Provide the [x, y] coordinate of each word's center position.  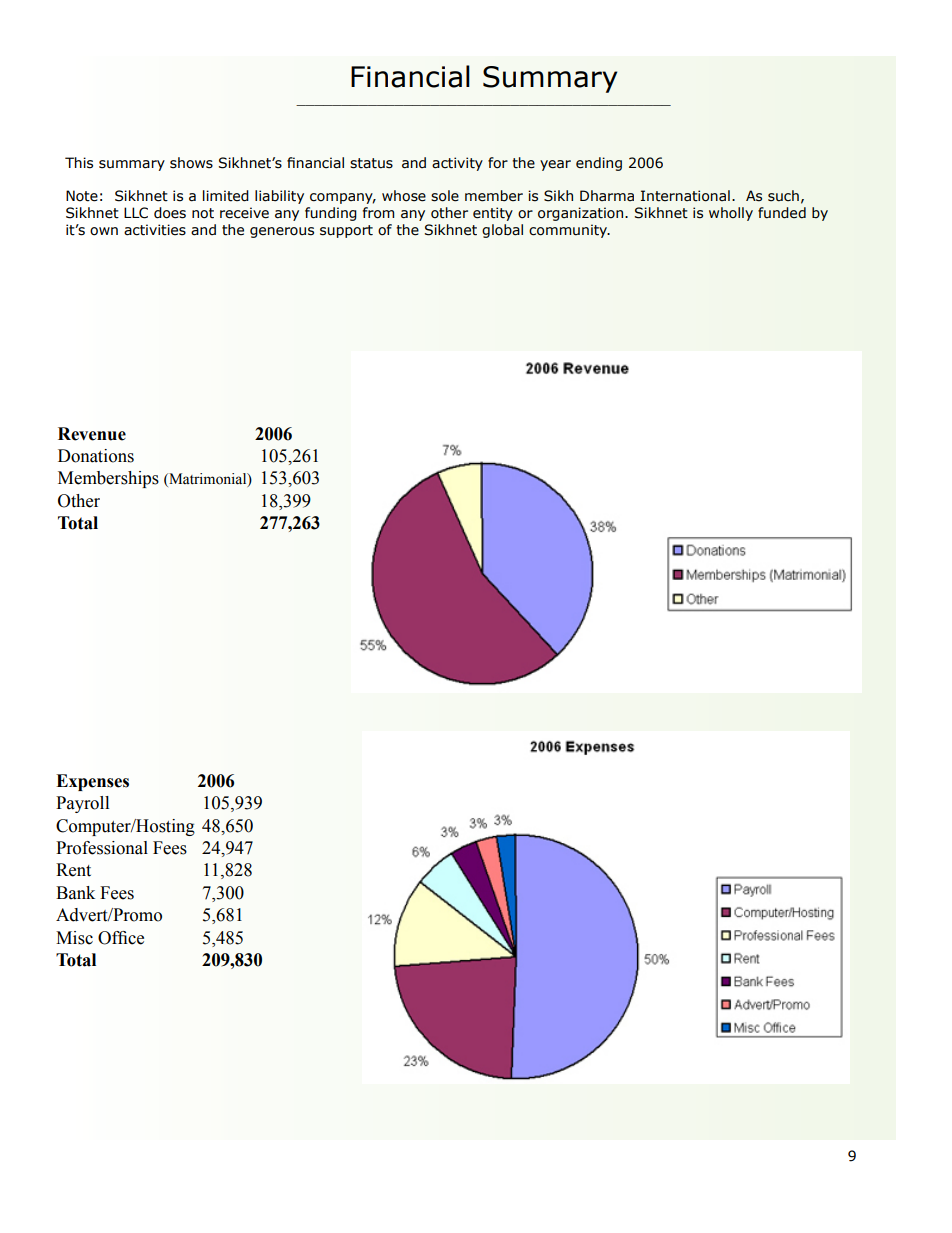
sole [445, 196]
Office [121, 938]
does [170, 213]
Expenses [92, 782]
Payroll [82, 804]
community [569, 231]
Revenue [92, 434]
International [685, 196]
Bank [75, 893]
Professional [102, 848]
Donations [96, 456]
